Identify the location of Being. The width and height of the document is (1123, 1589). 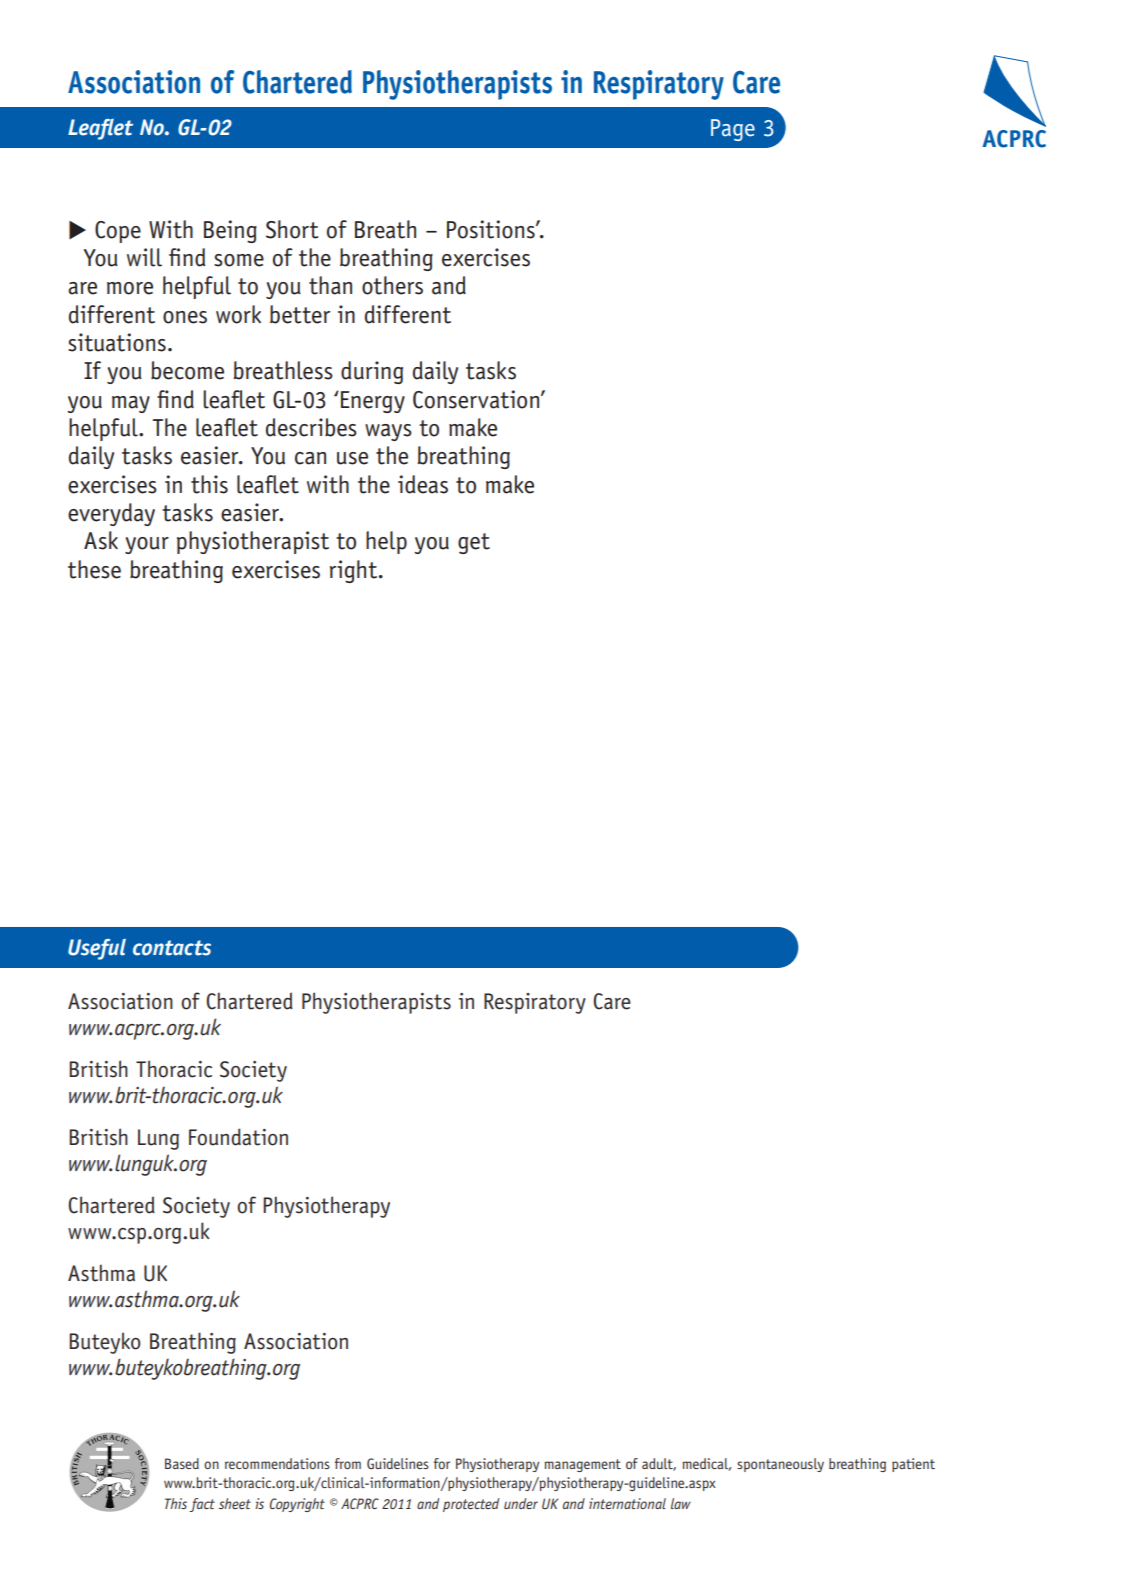
(230, 231).
